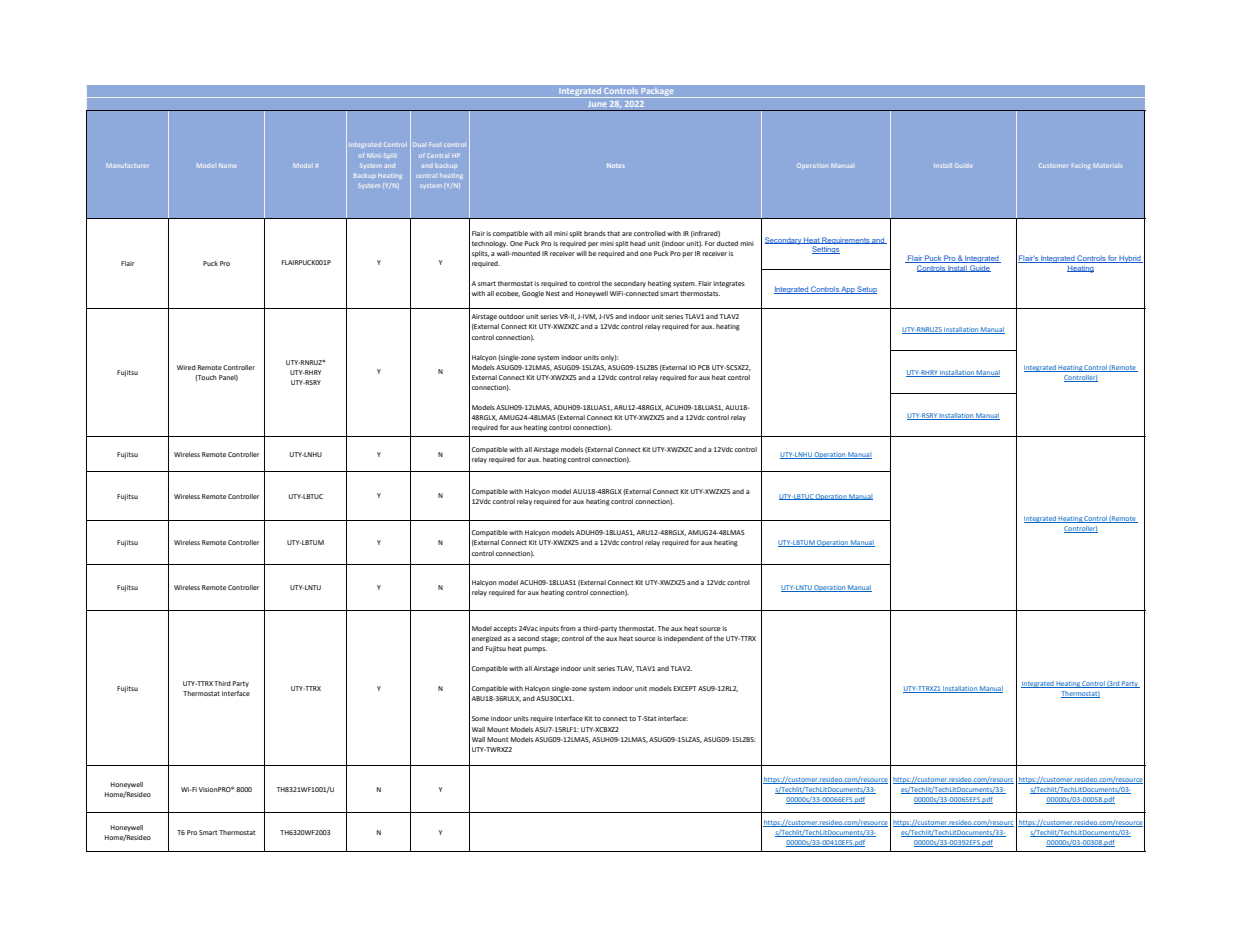 Image resolution: width=1233 pixels, height=952 pixels. Describe the element at coordinates (227, 166) in the image. I see `Name` at that location.
